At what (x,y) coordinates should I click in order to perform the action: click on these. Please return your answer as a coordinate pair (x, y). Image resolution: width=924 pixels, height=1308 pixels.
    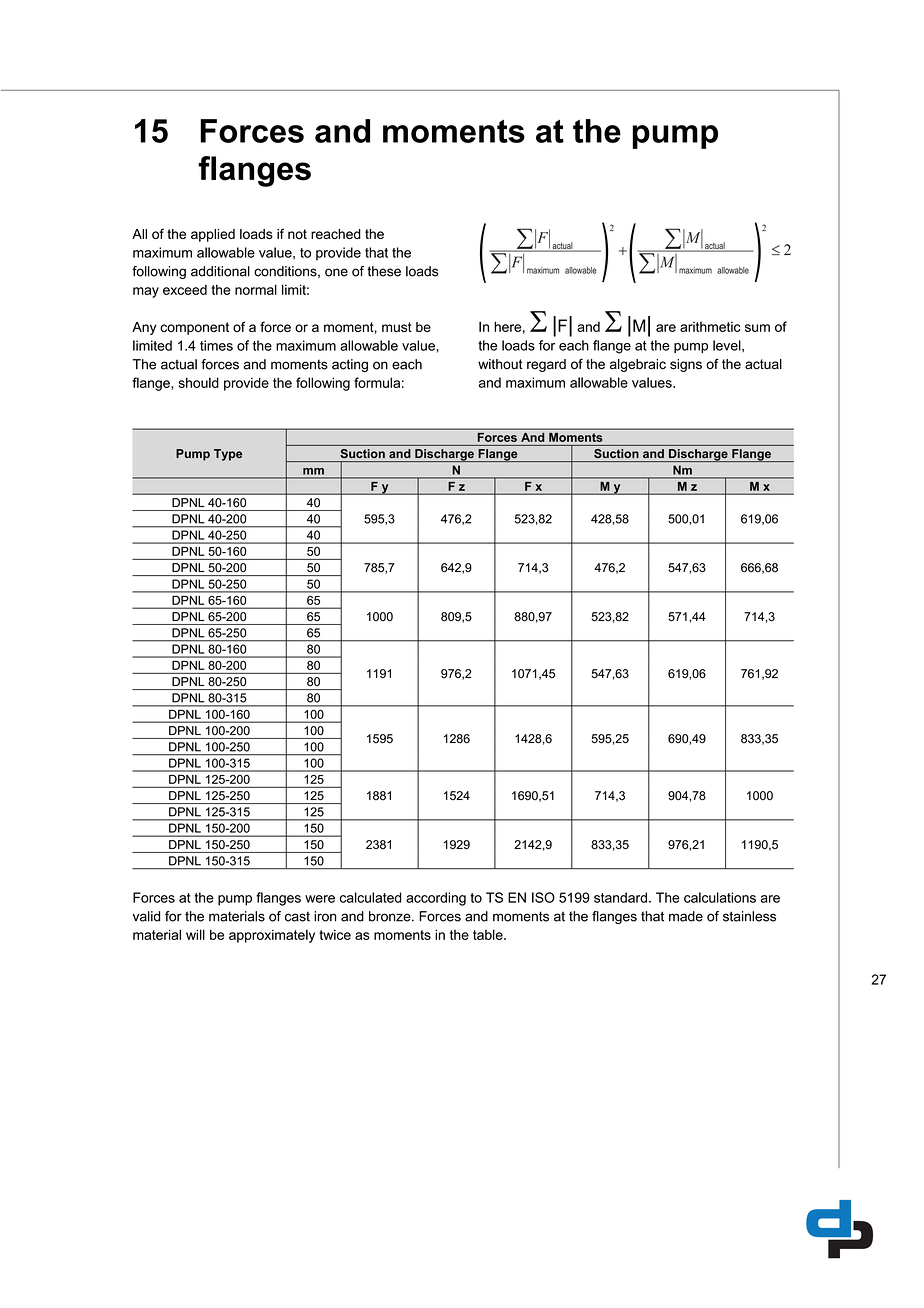
    Looking at the image, I should click on (384, 271).
